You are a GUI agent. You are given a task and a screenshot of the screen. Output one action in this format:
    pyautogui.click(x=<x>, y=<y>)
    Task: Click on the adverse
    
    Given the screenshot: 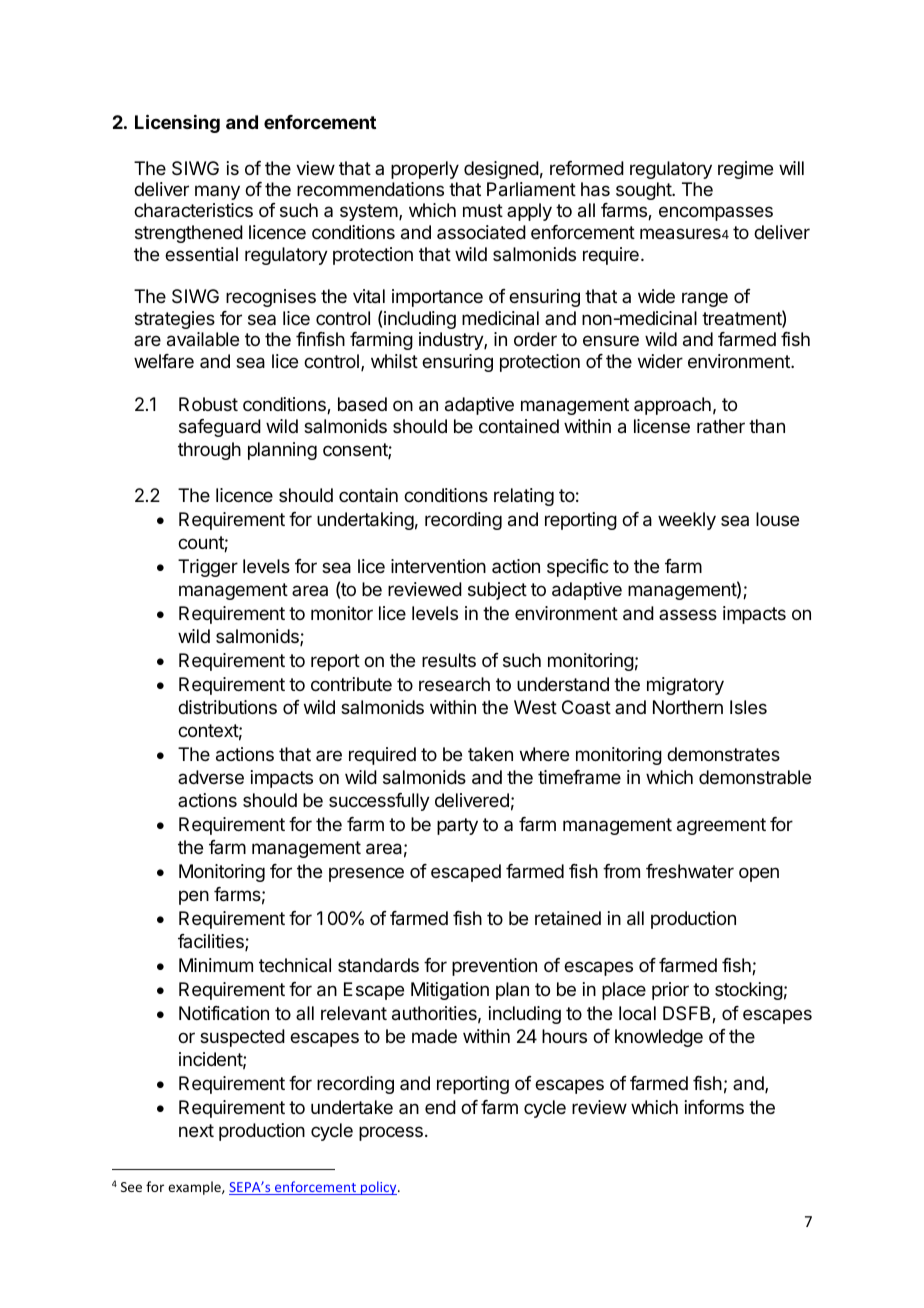 What is the action you would take?
    pyautogui.click(x=211, y=777)
